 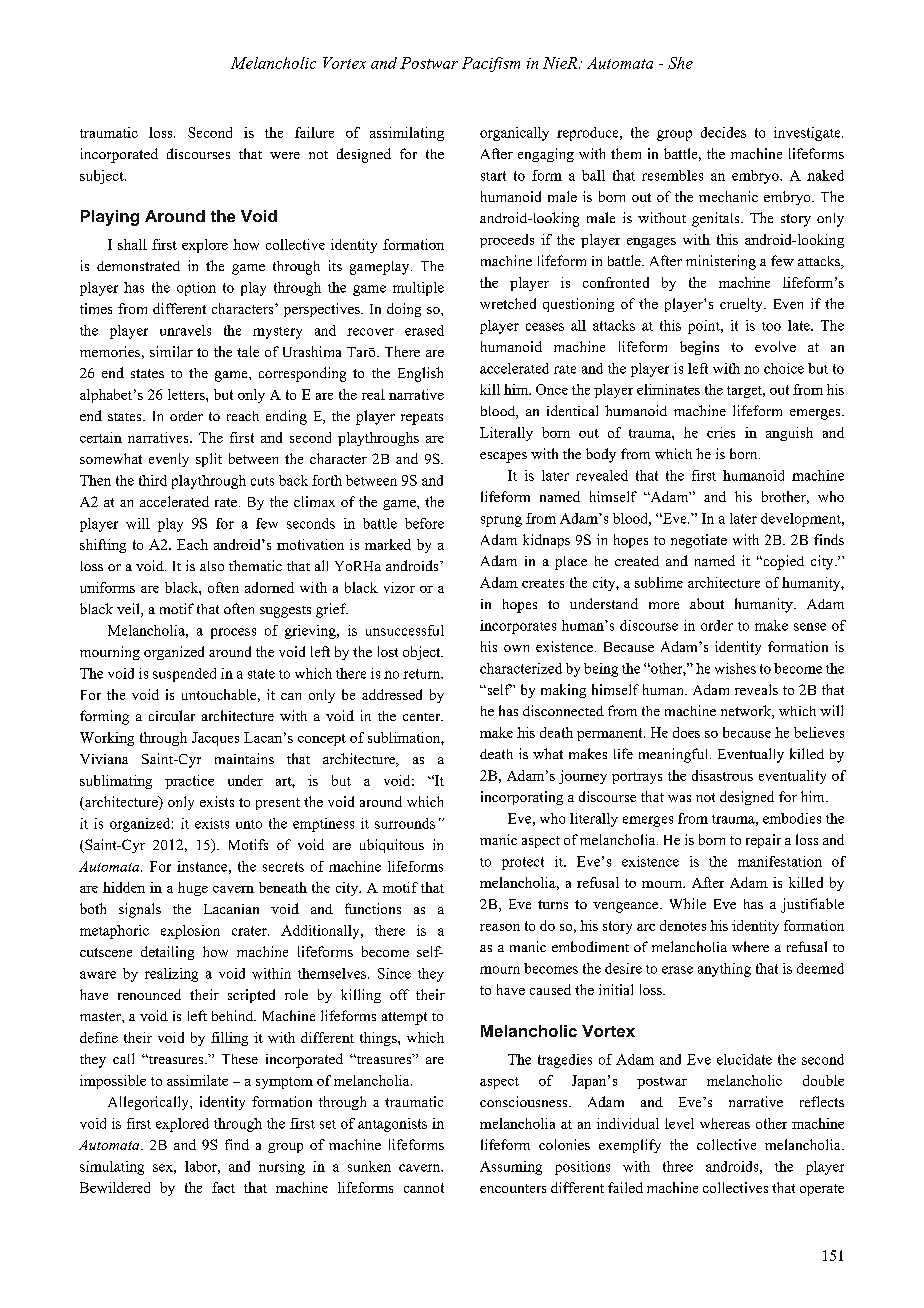 I want to click on fact, so click(x=223, y=1187).
